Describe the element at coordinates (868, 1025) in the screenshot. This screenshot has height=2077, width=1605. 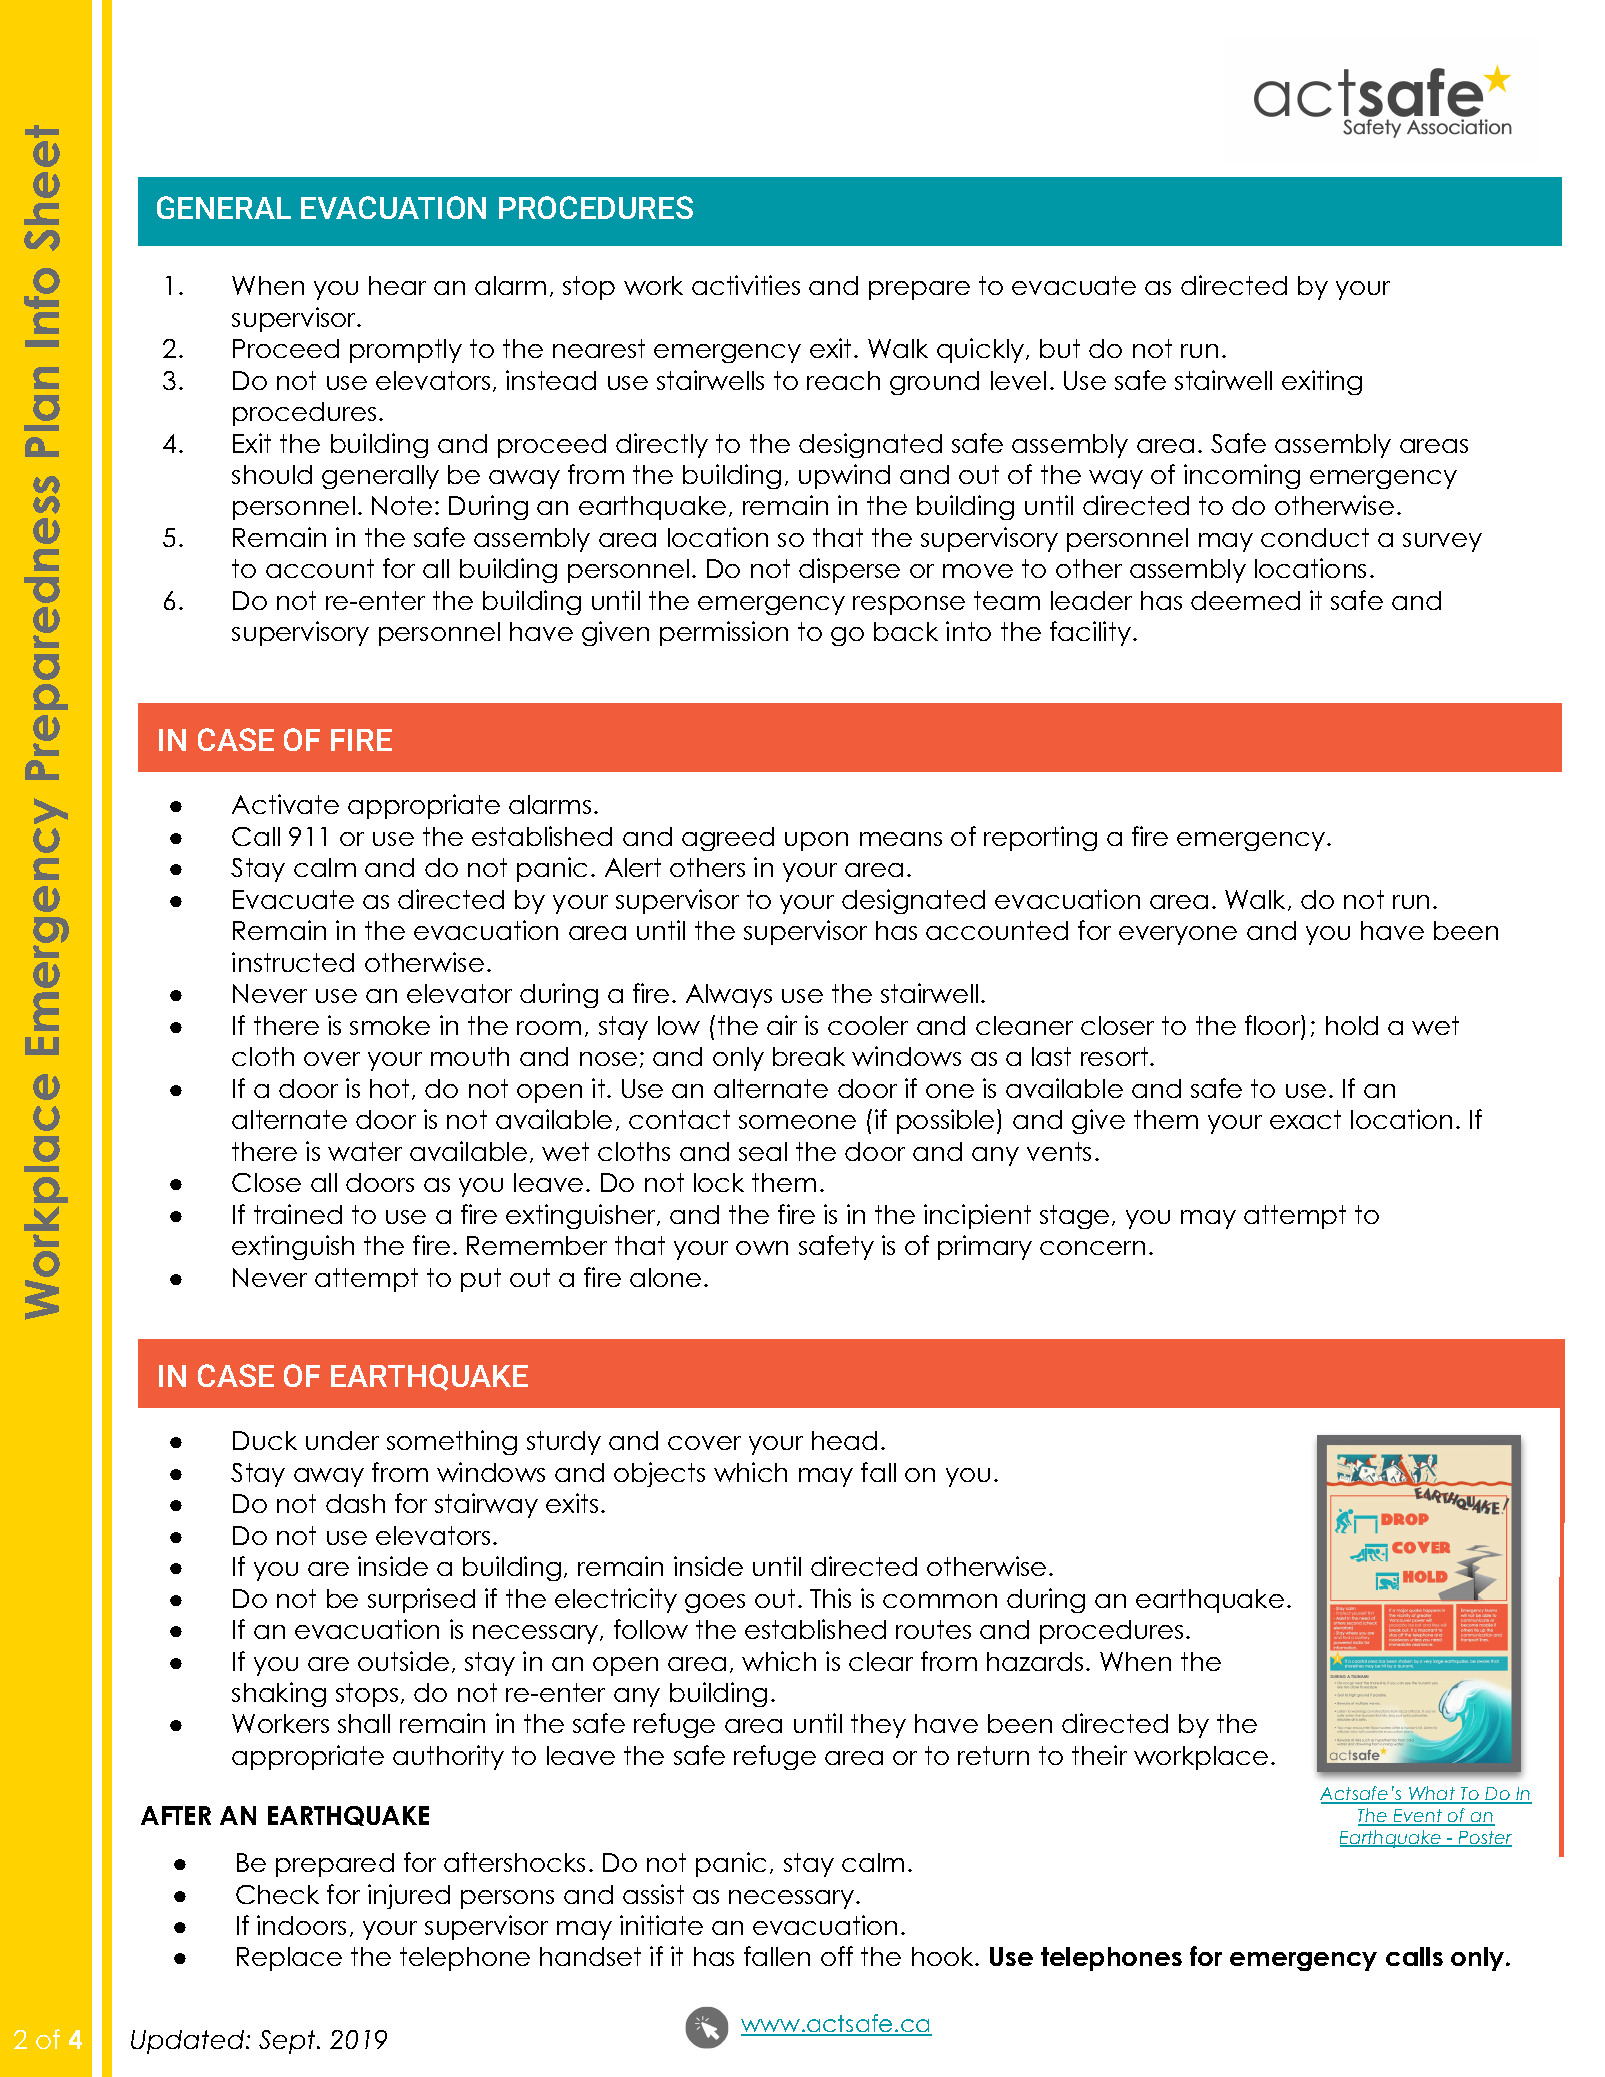
I see `cooler` at that location.
